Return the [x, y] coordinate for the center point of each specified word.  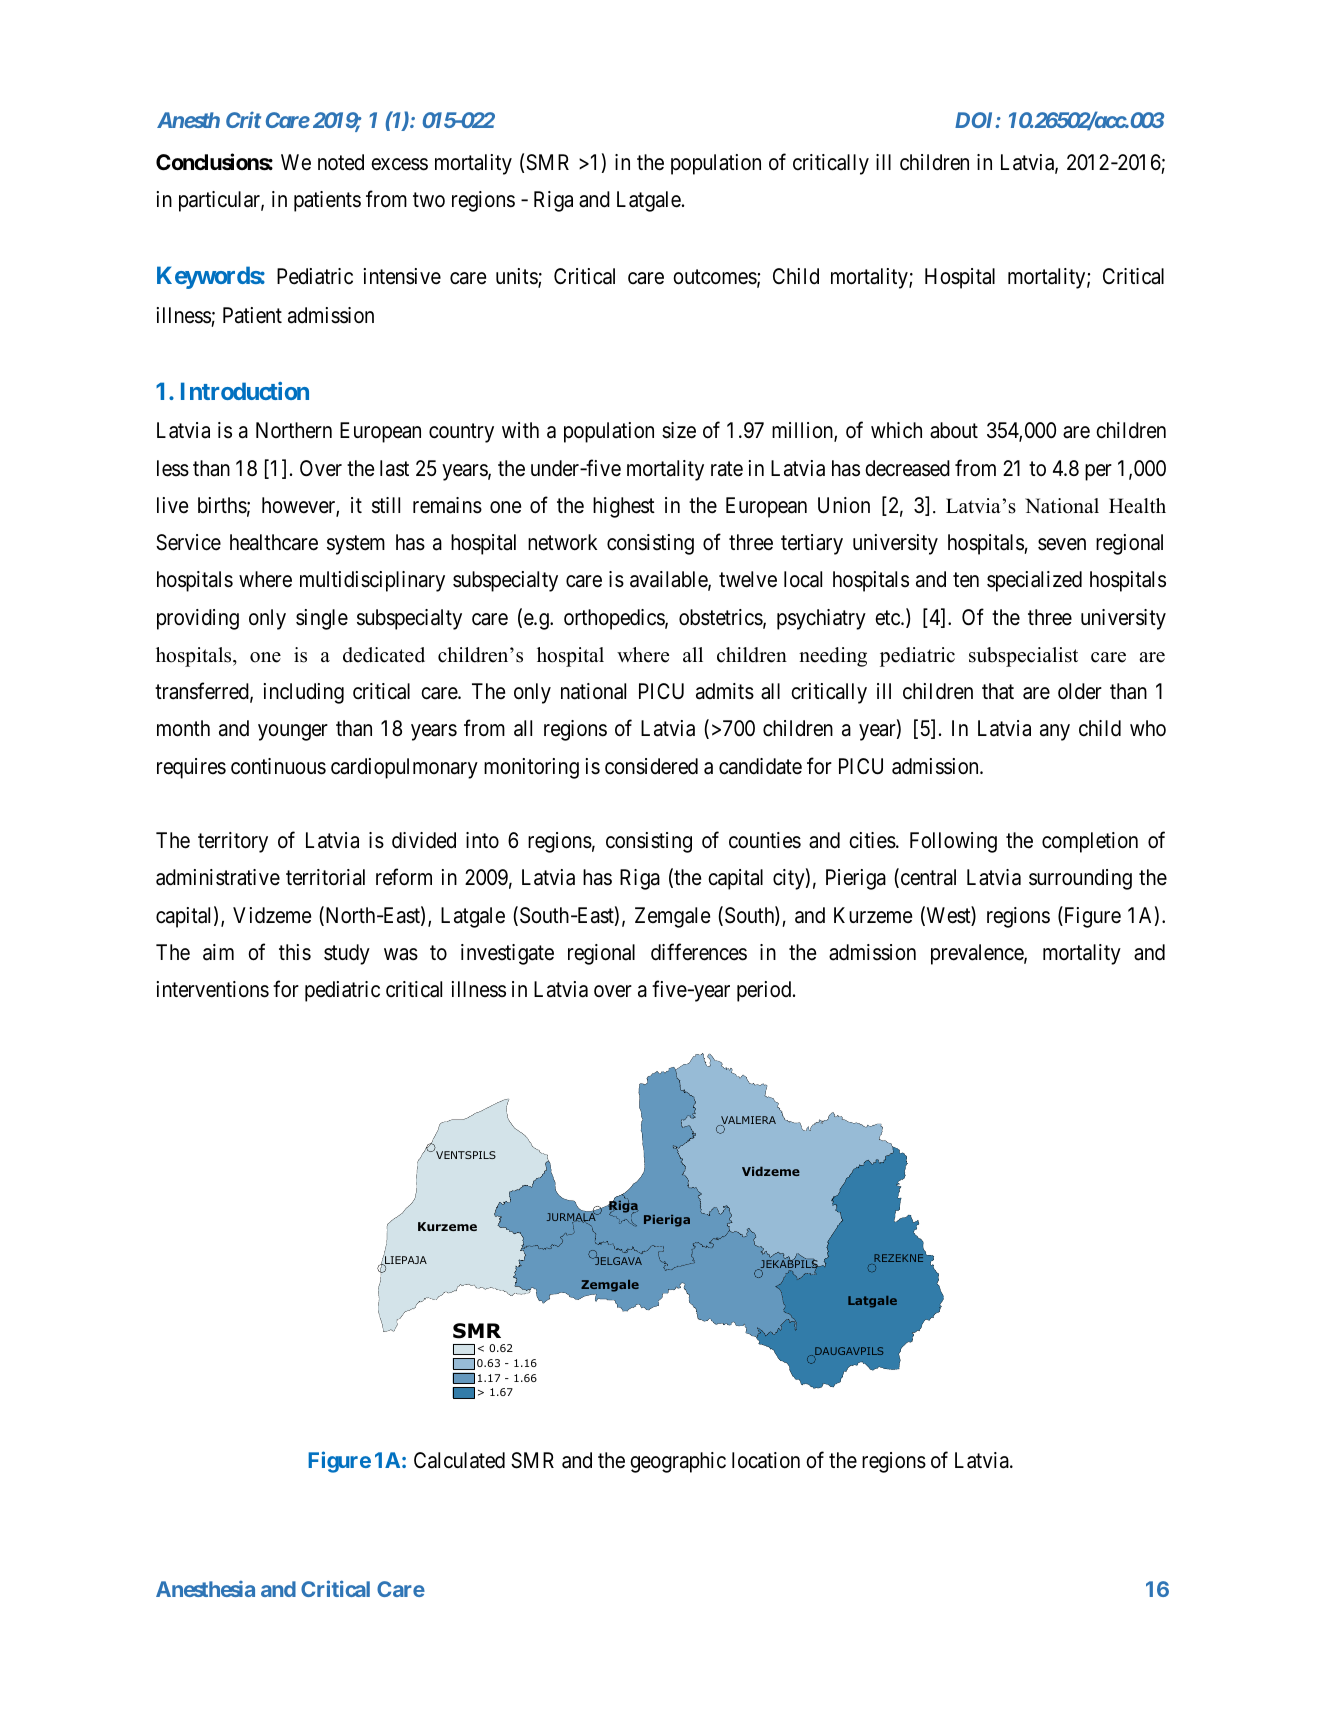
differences [699, 952]
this [295, 952]
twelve [748, 579]
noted [341, 162]
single [322, 619]
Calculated [459, 1460]
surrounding [1080, 879]
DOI [976, 120]
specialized [1034, 581]
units [517, 278]
